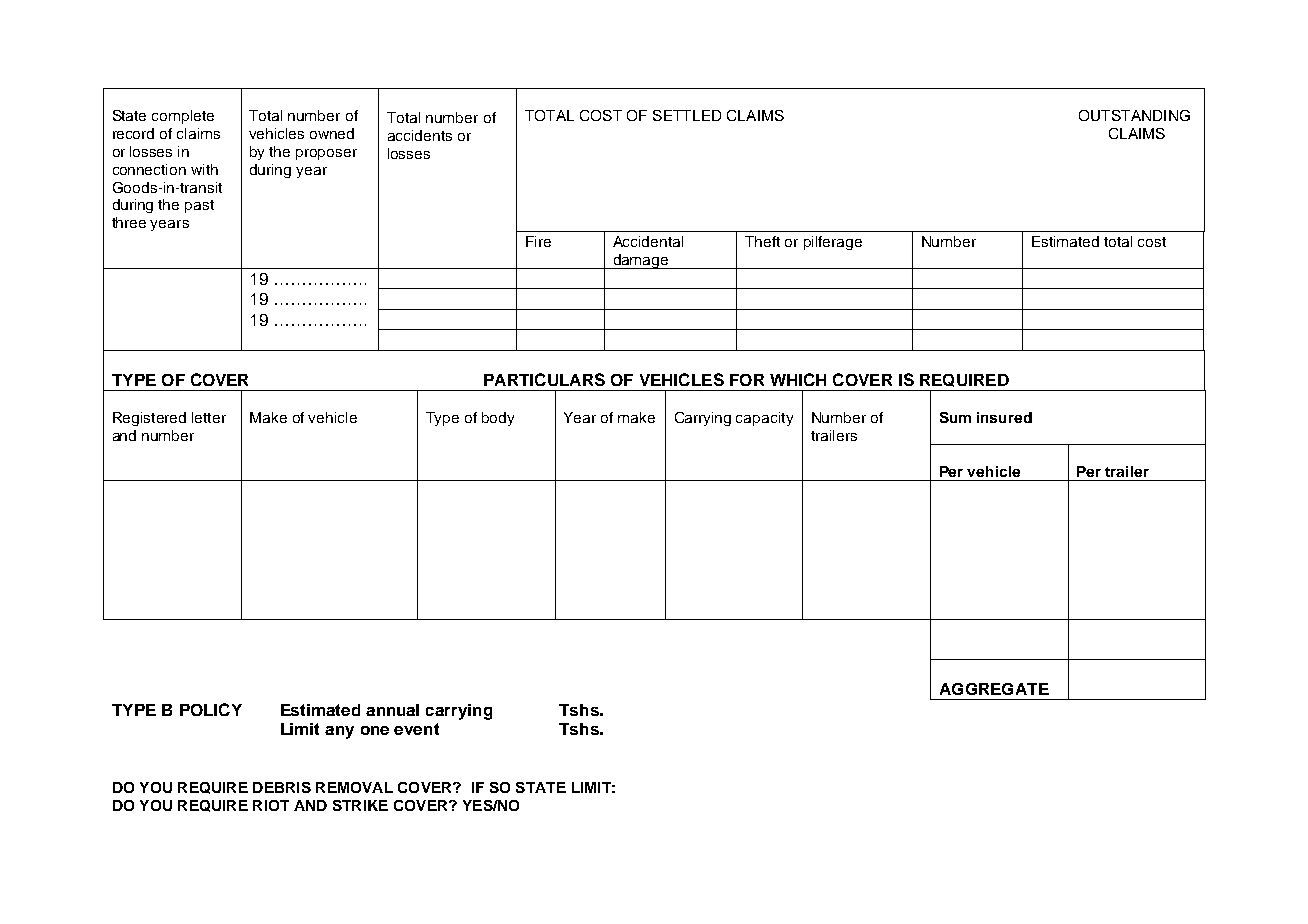  Describe the element at coordinates (392, 710) in the page. I see `annual` at that location.
